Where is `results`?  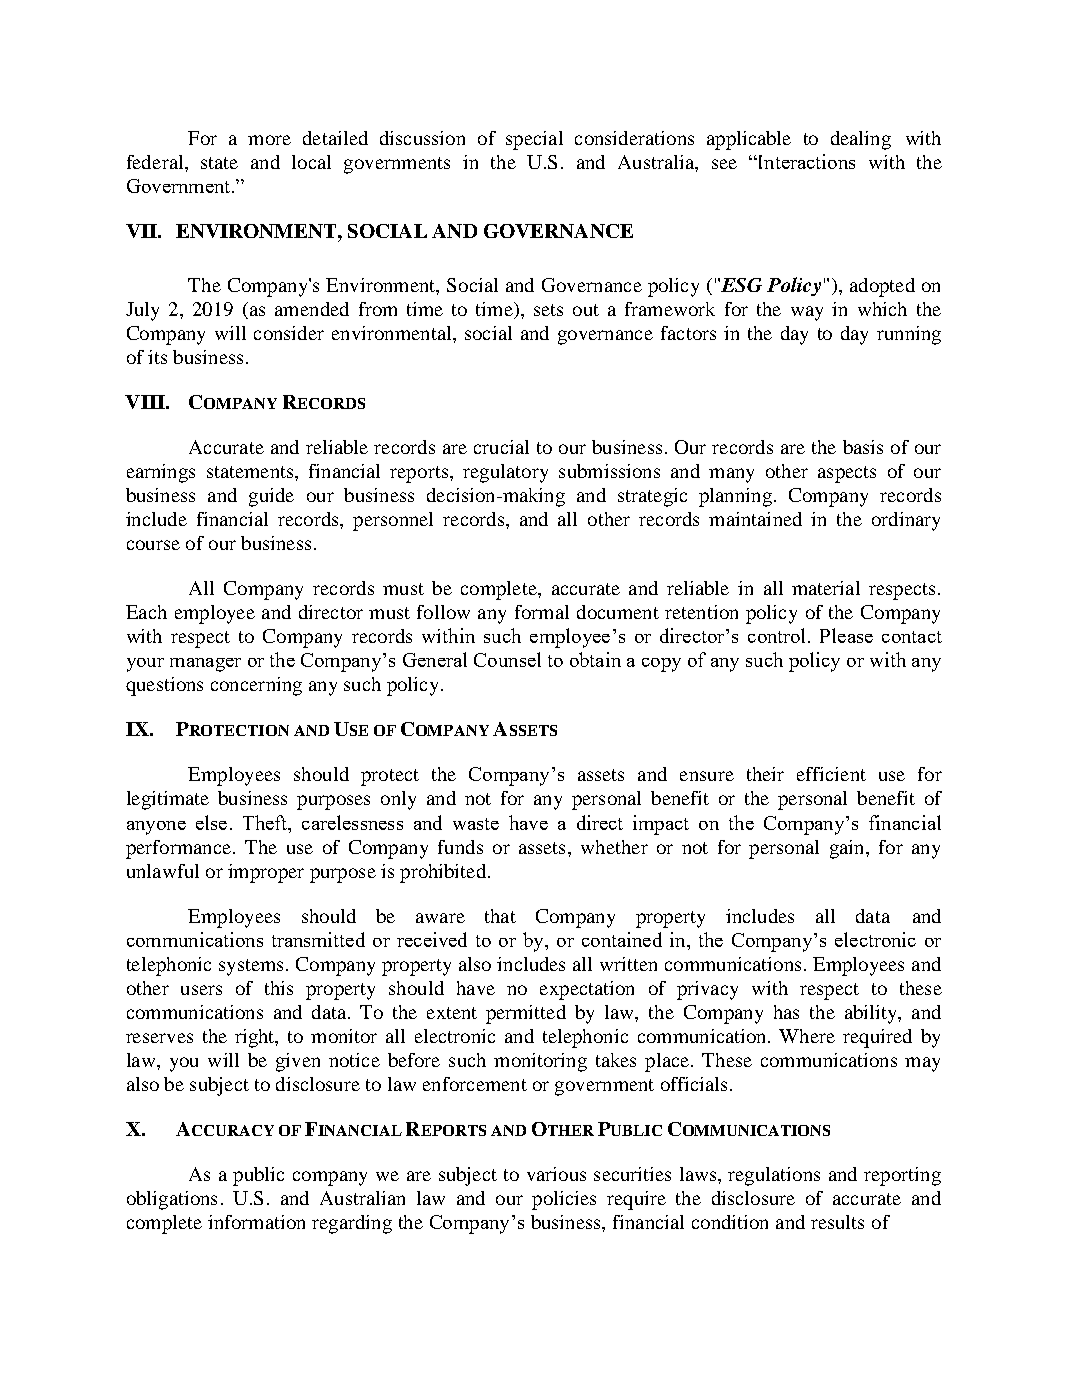 results is located at coordinates (837, 1222).
